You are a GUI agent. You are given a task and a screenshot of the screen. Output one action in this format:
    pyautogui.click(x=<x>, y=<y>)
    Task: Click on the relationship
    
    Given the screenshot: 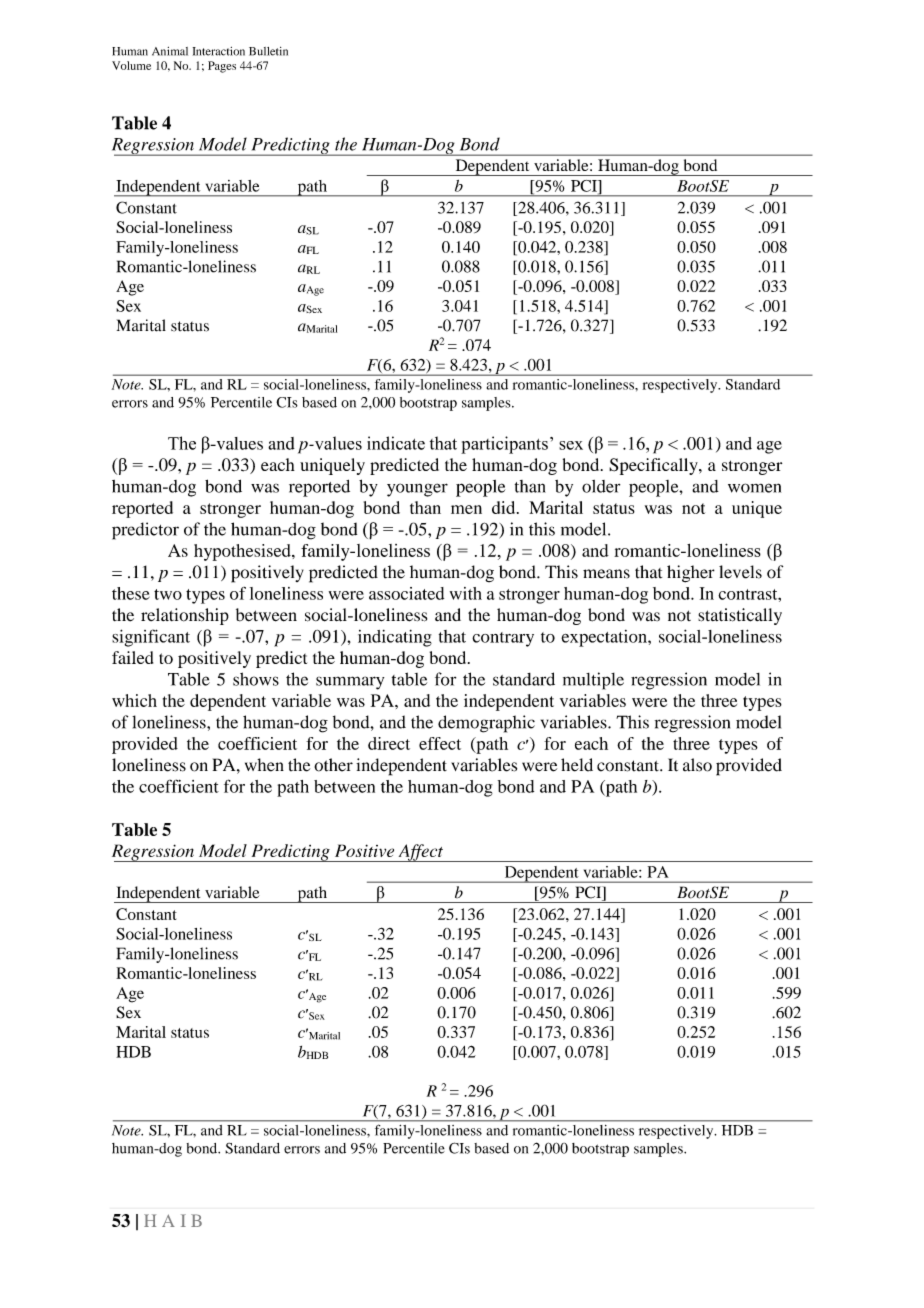 What is the action you would take?
    pyautogui.click(x=185, y=616)
